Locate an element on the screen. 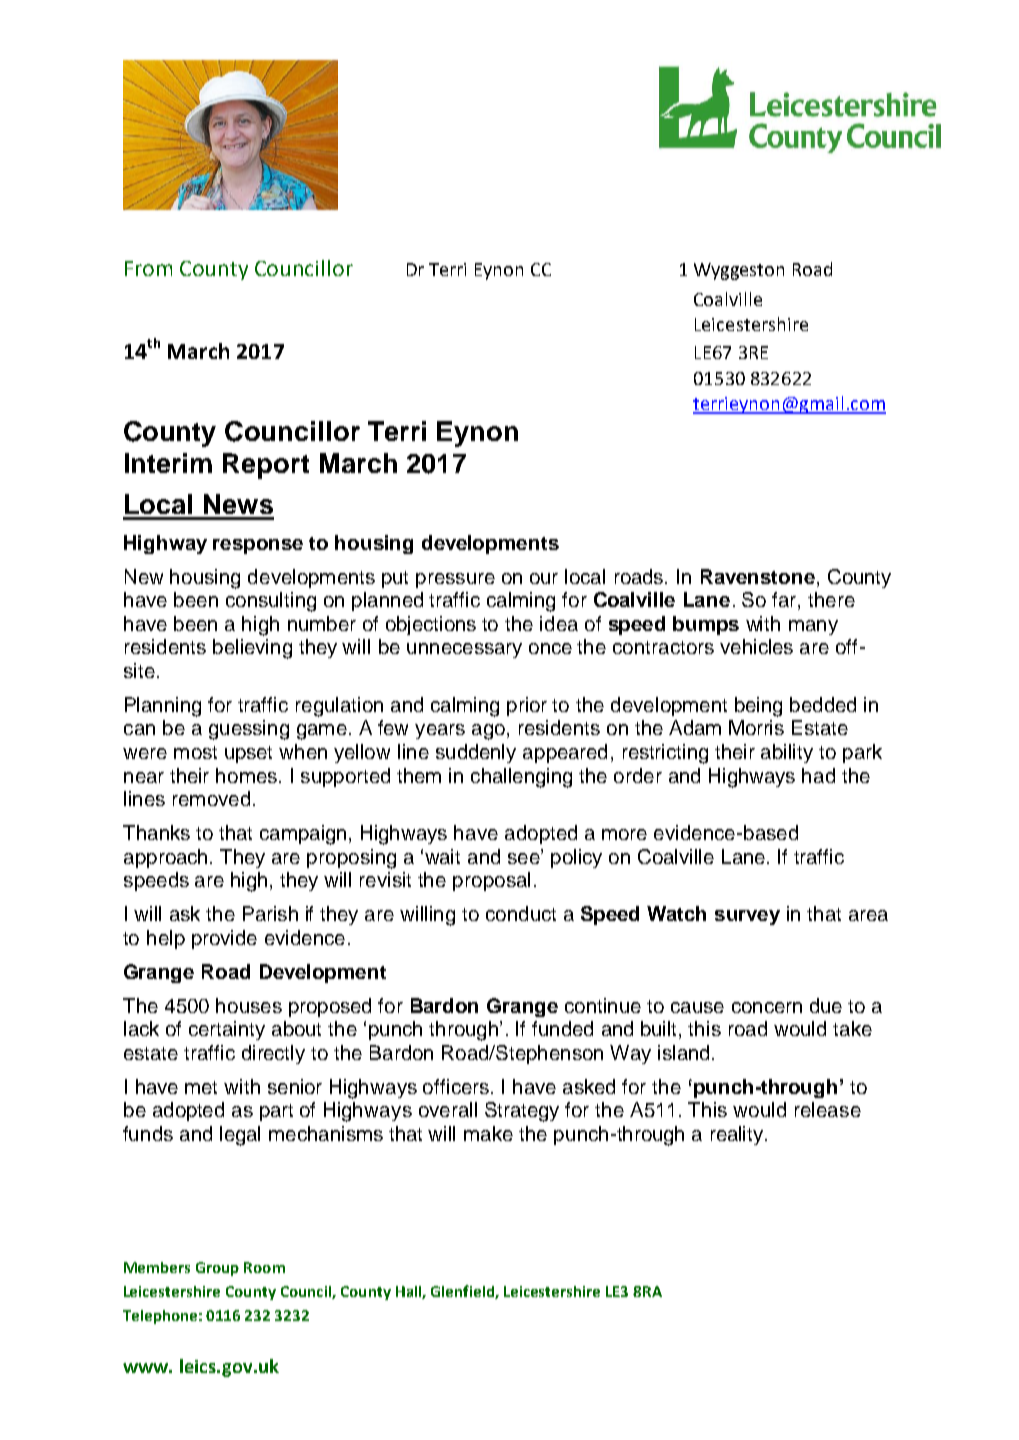 Image resolution: width=1019 pixels, height=1440 pixels. funded is located at coordinates (562, 1028).
